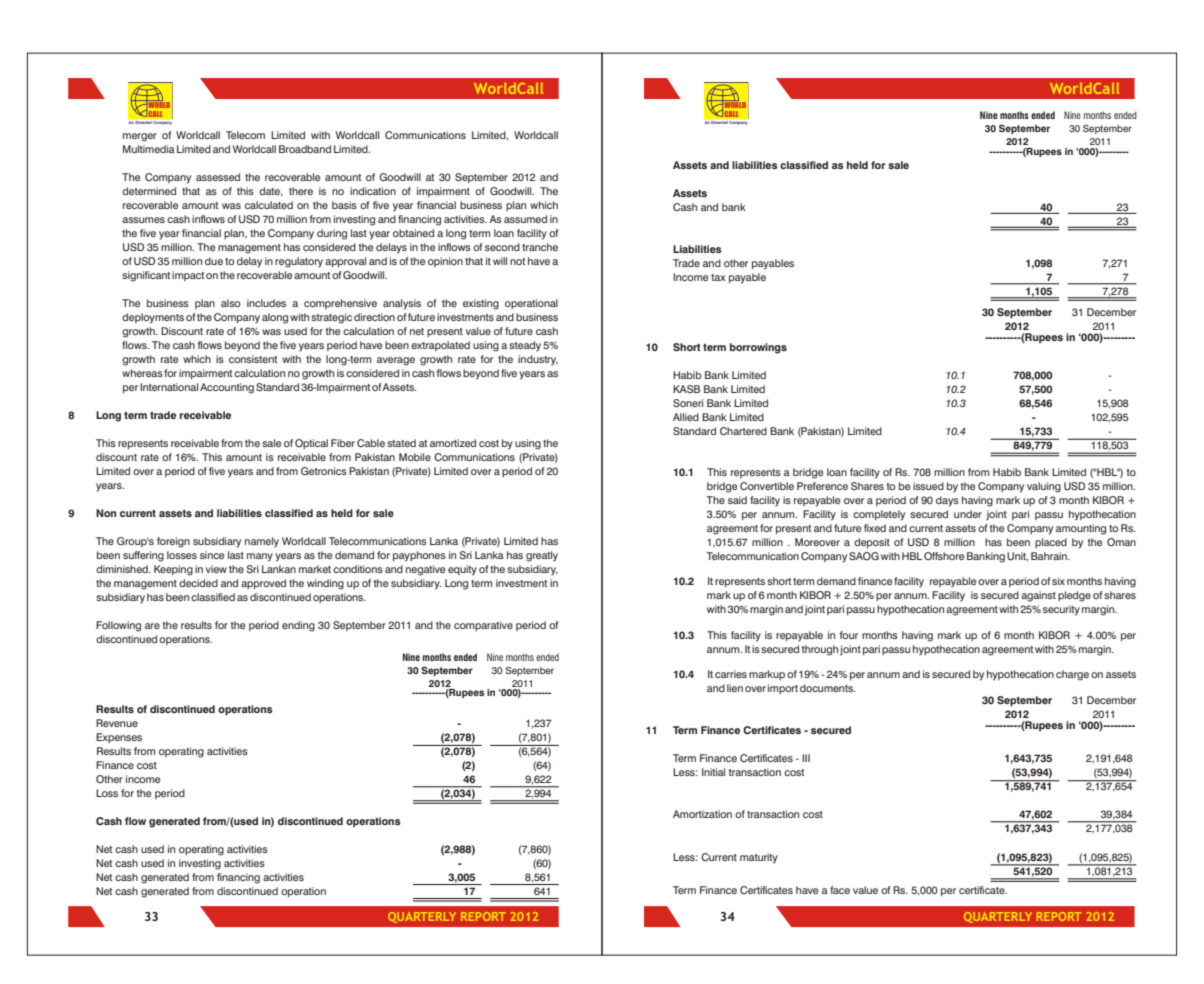  Describe the element at coordinates (538, 360) in the screenshot. I see `industry` at that location.
